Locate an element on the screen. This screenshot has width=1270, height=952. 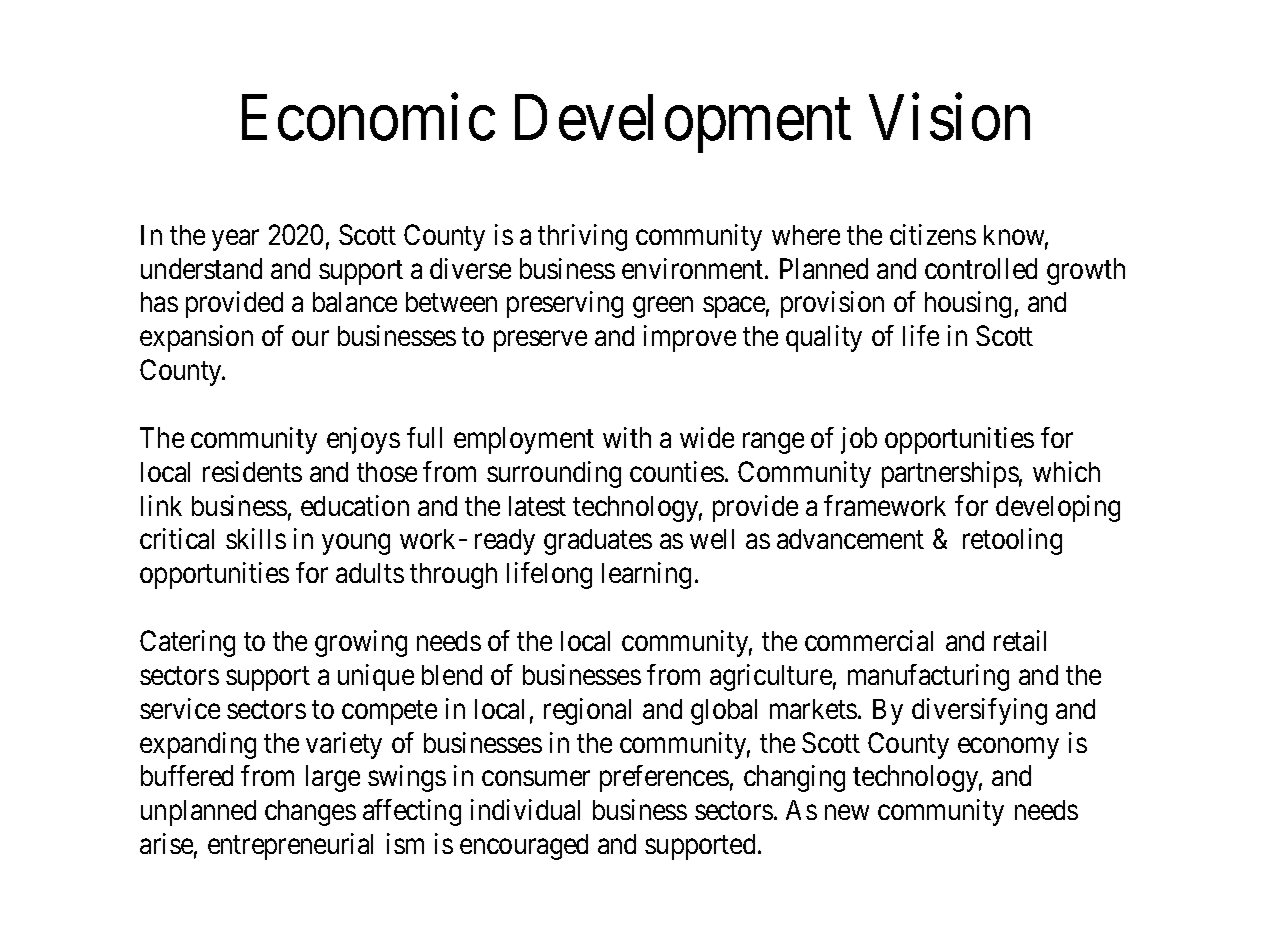
partnerships is located at coordinates (950, 474).
